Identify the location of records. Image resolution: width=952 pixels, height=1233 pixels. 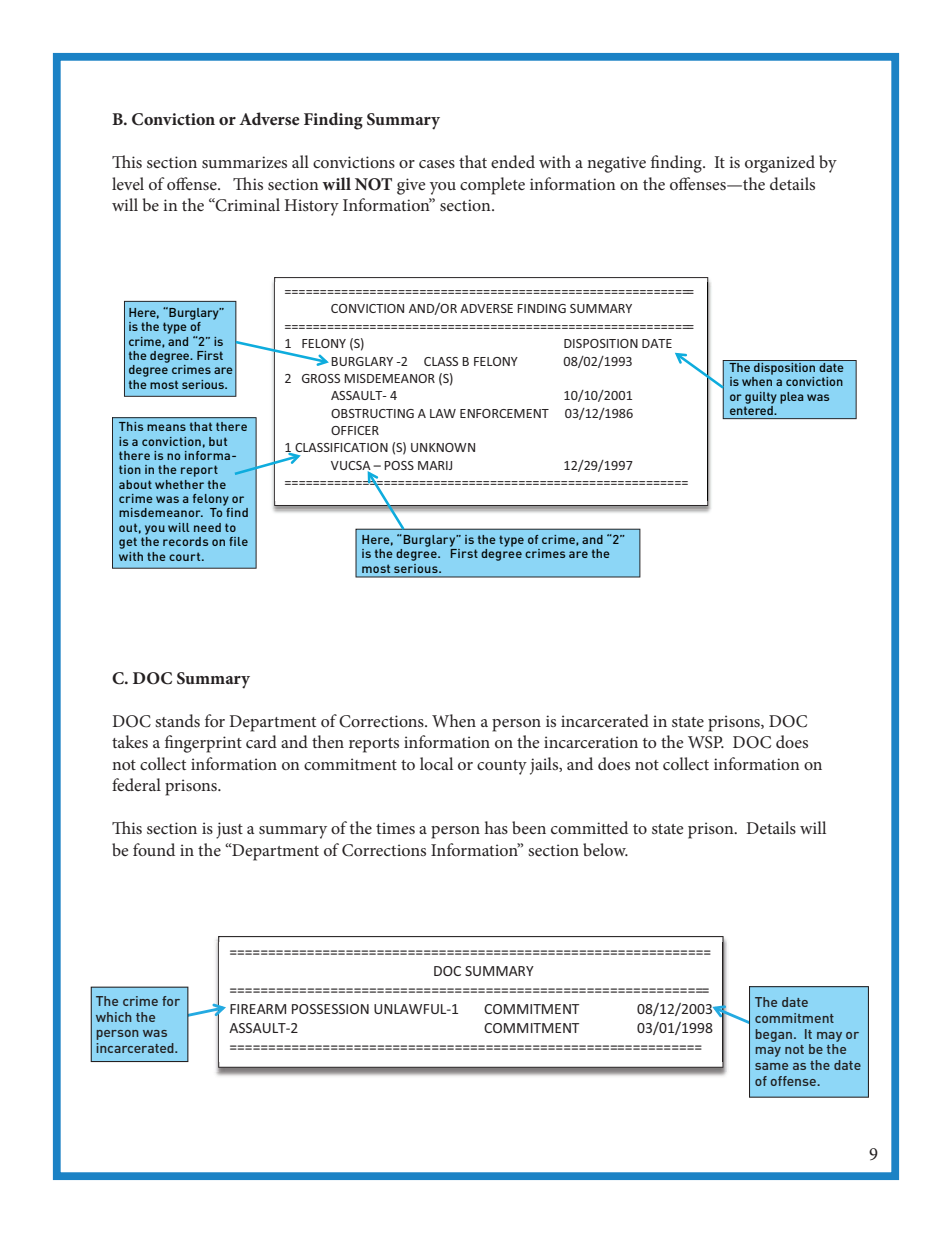
(185, 541).
